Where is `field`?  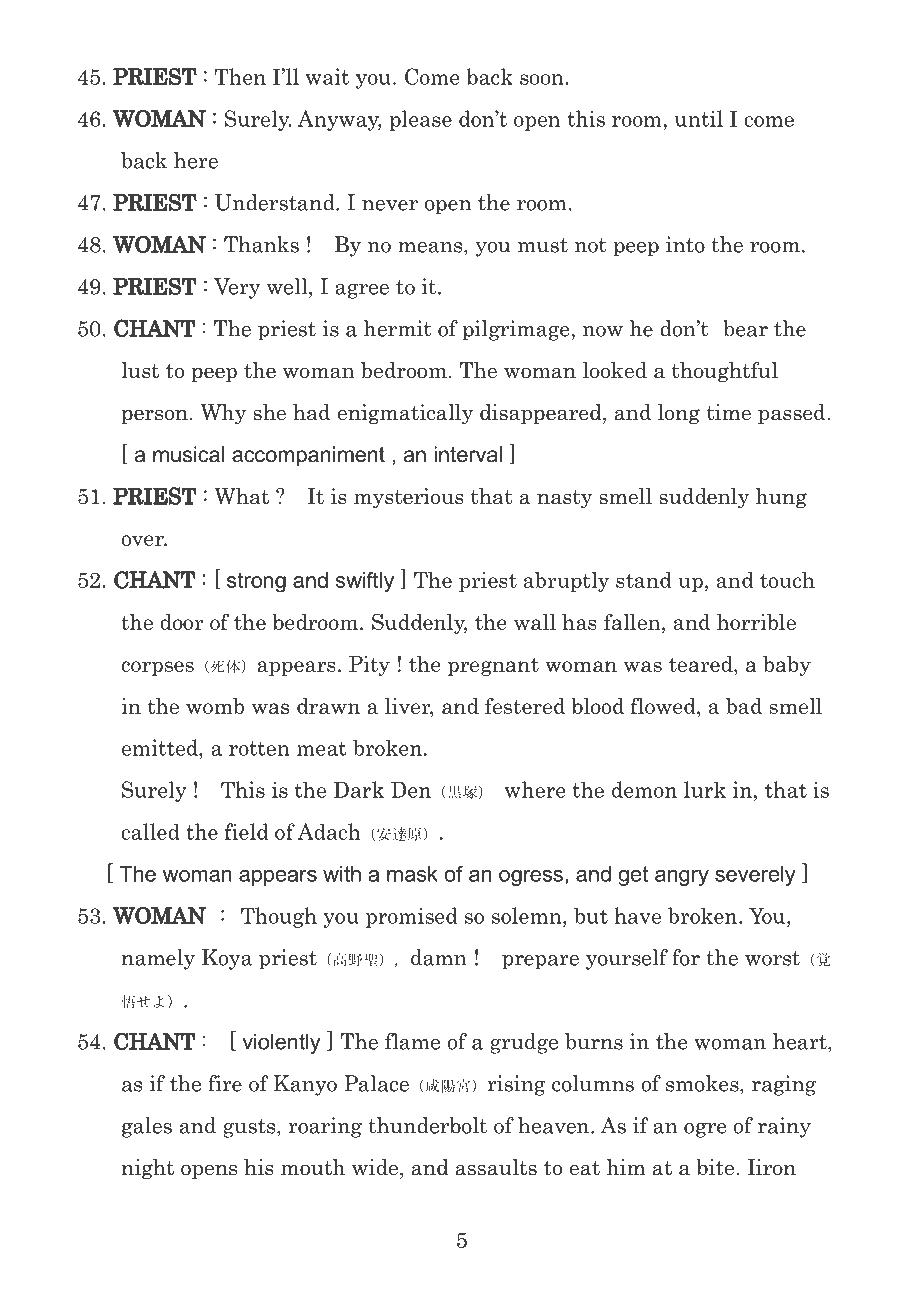 field is located at coordinates (247, 831).
